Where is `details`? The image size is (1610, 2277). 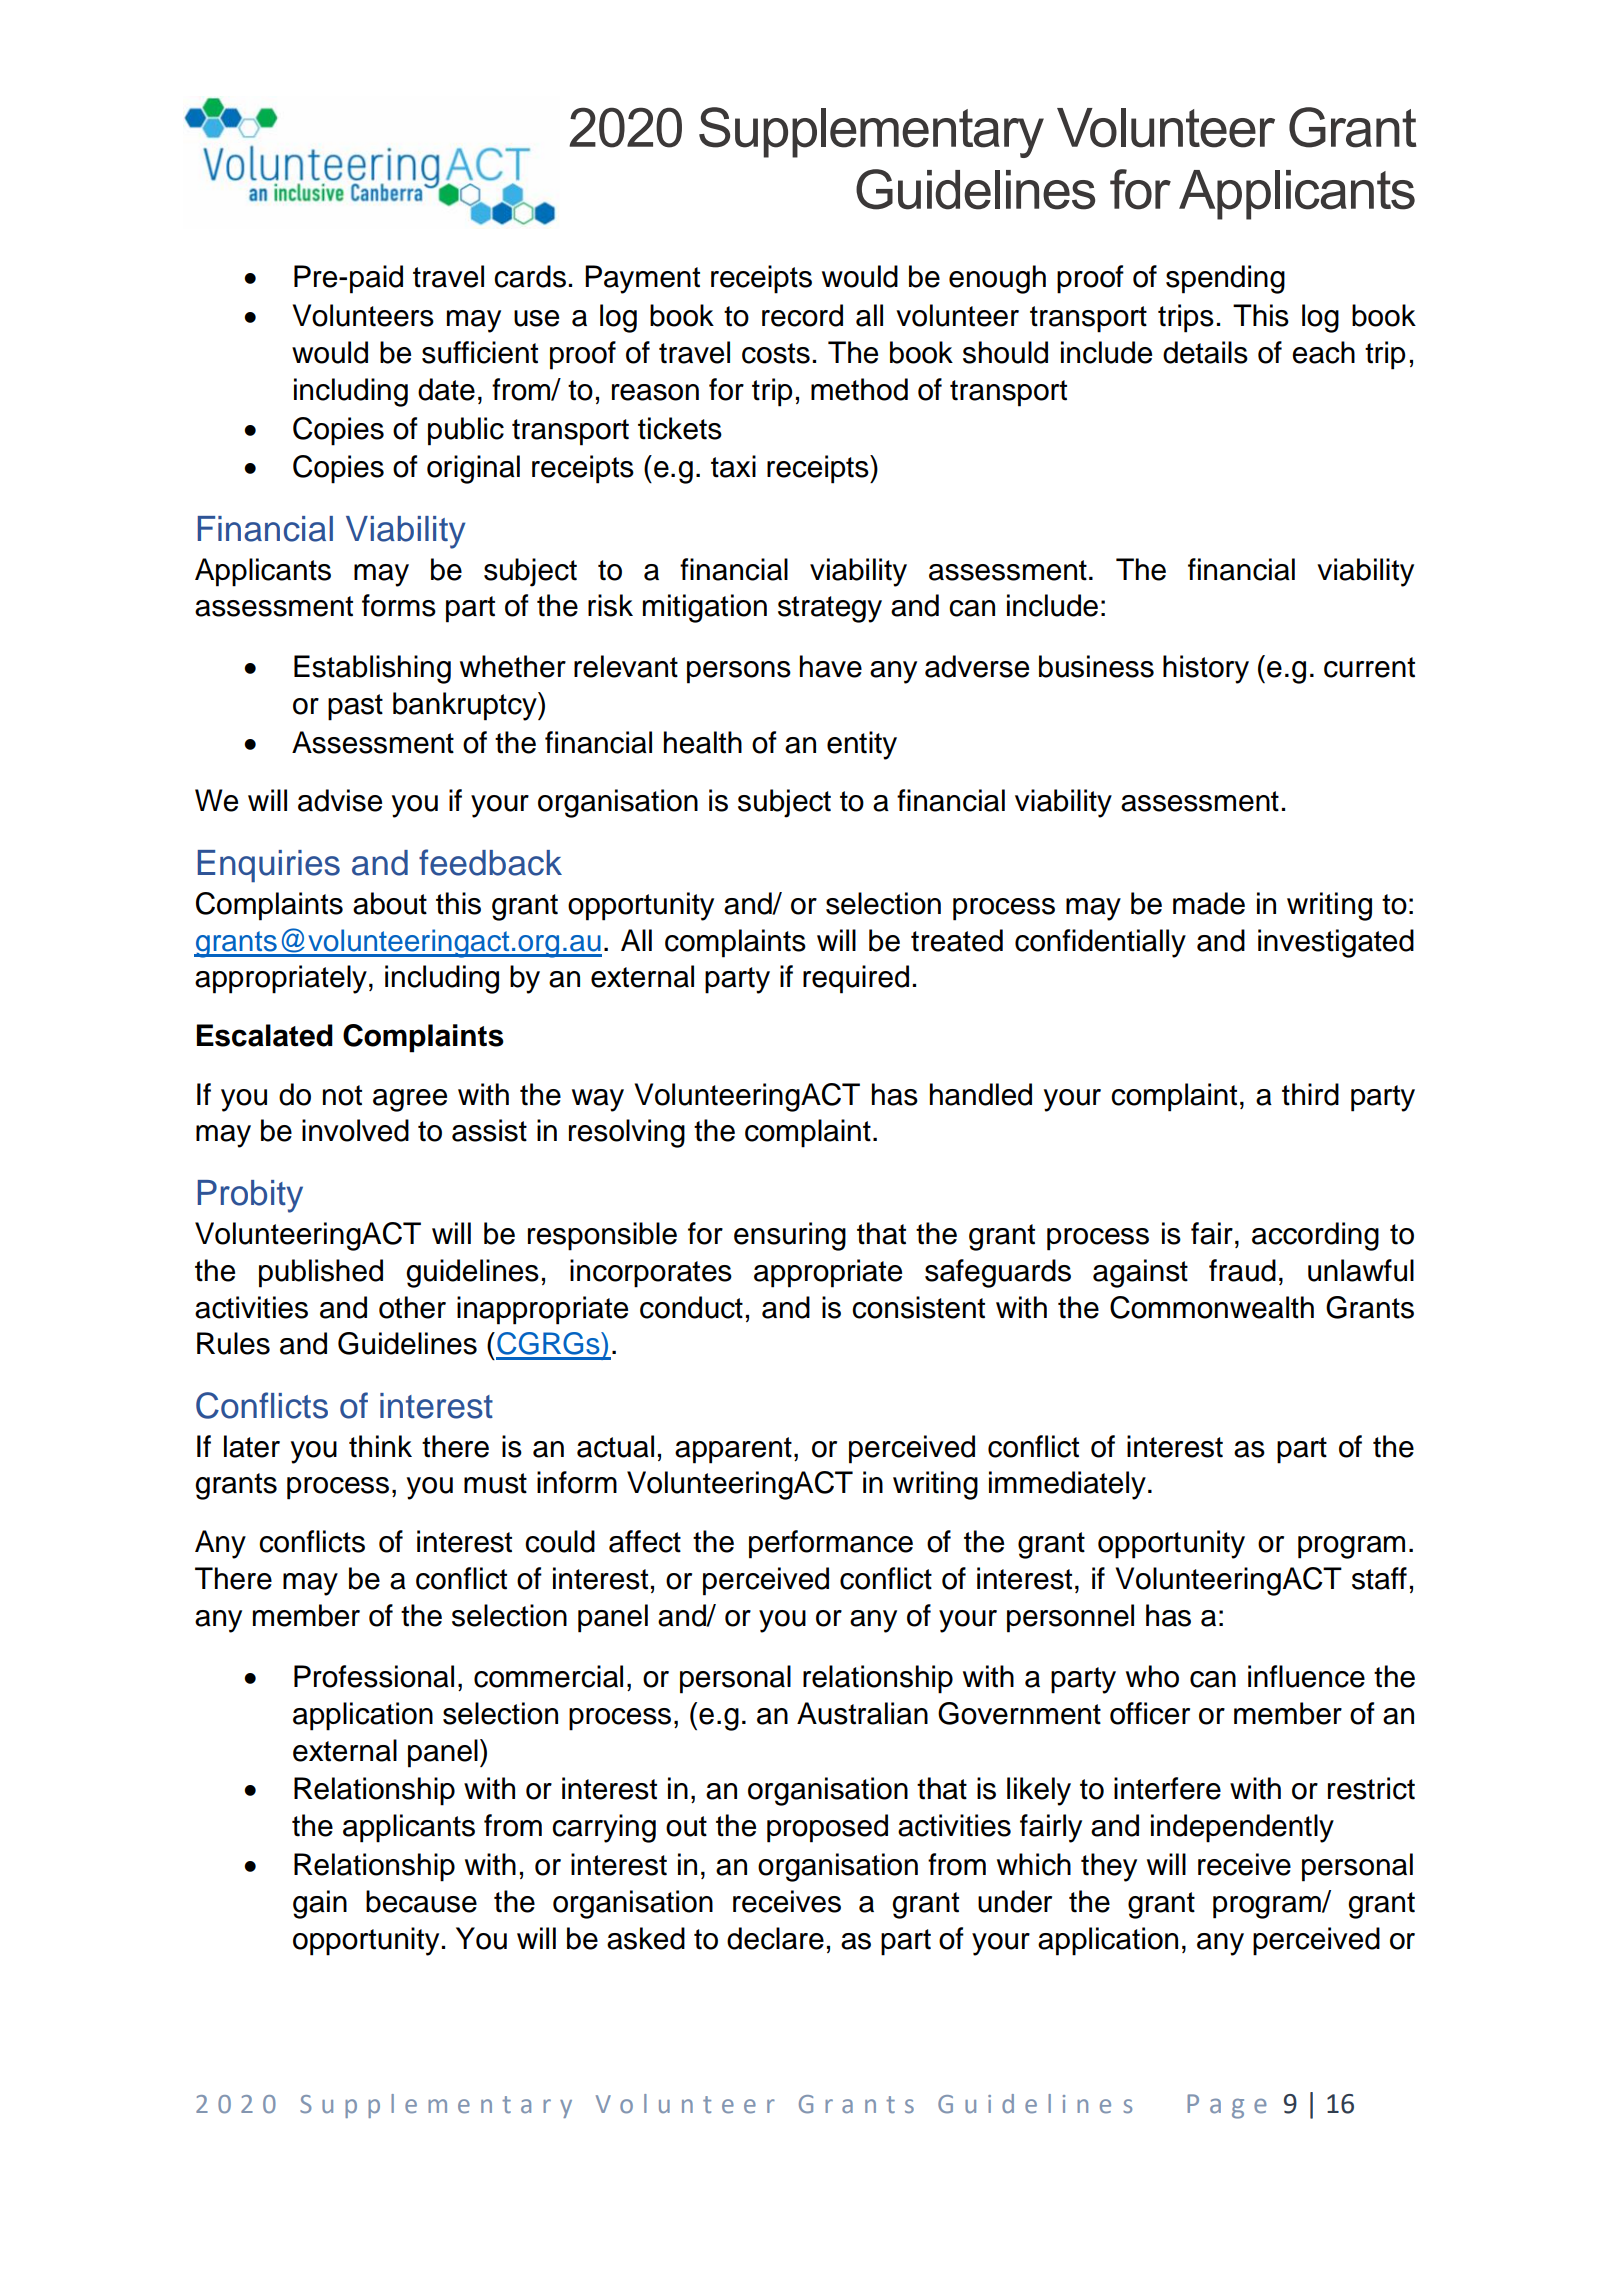 details is located at coordinates (1205, 352).
